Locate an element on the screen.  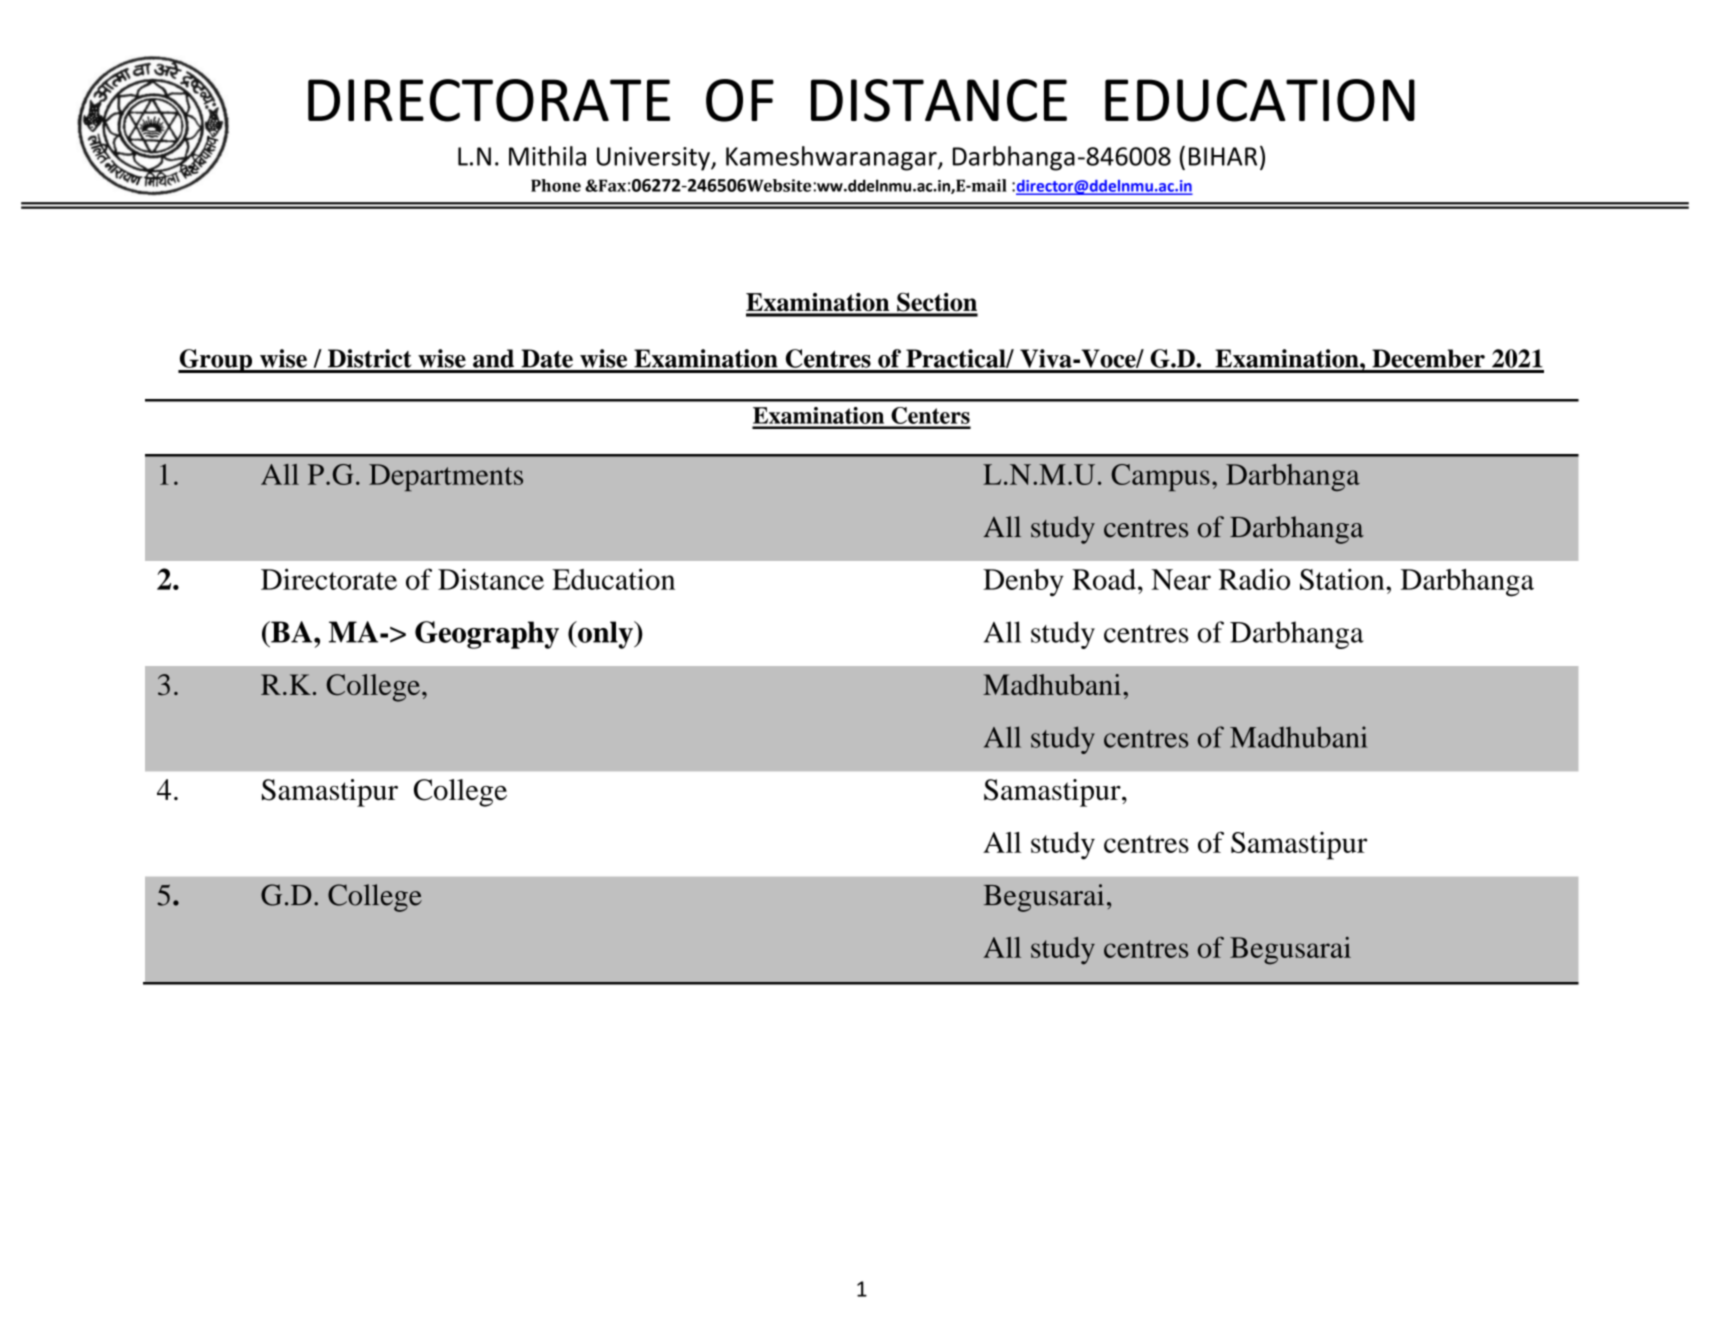
University is located at coordinates (654, 159).
